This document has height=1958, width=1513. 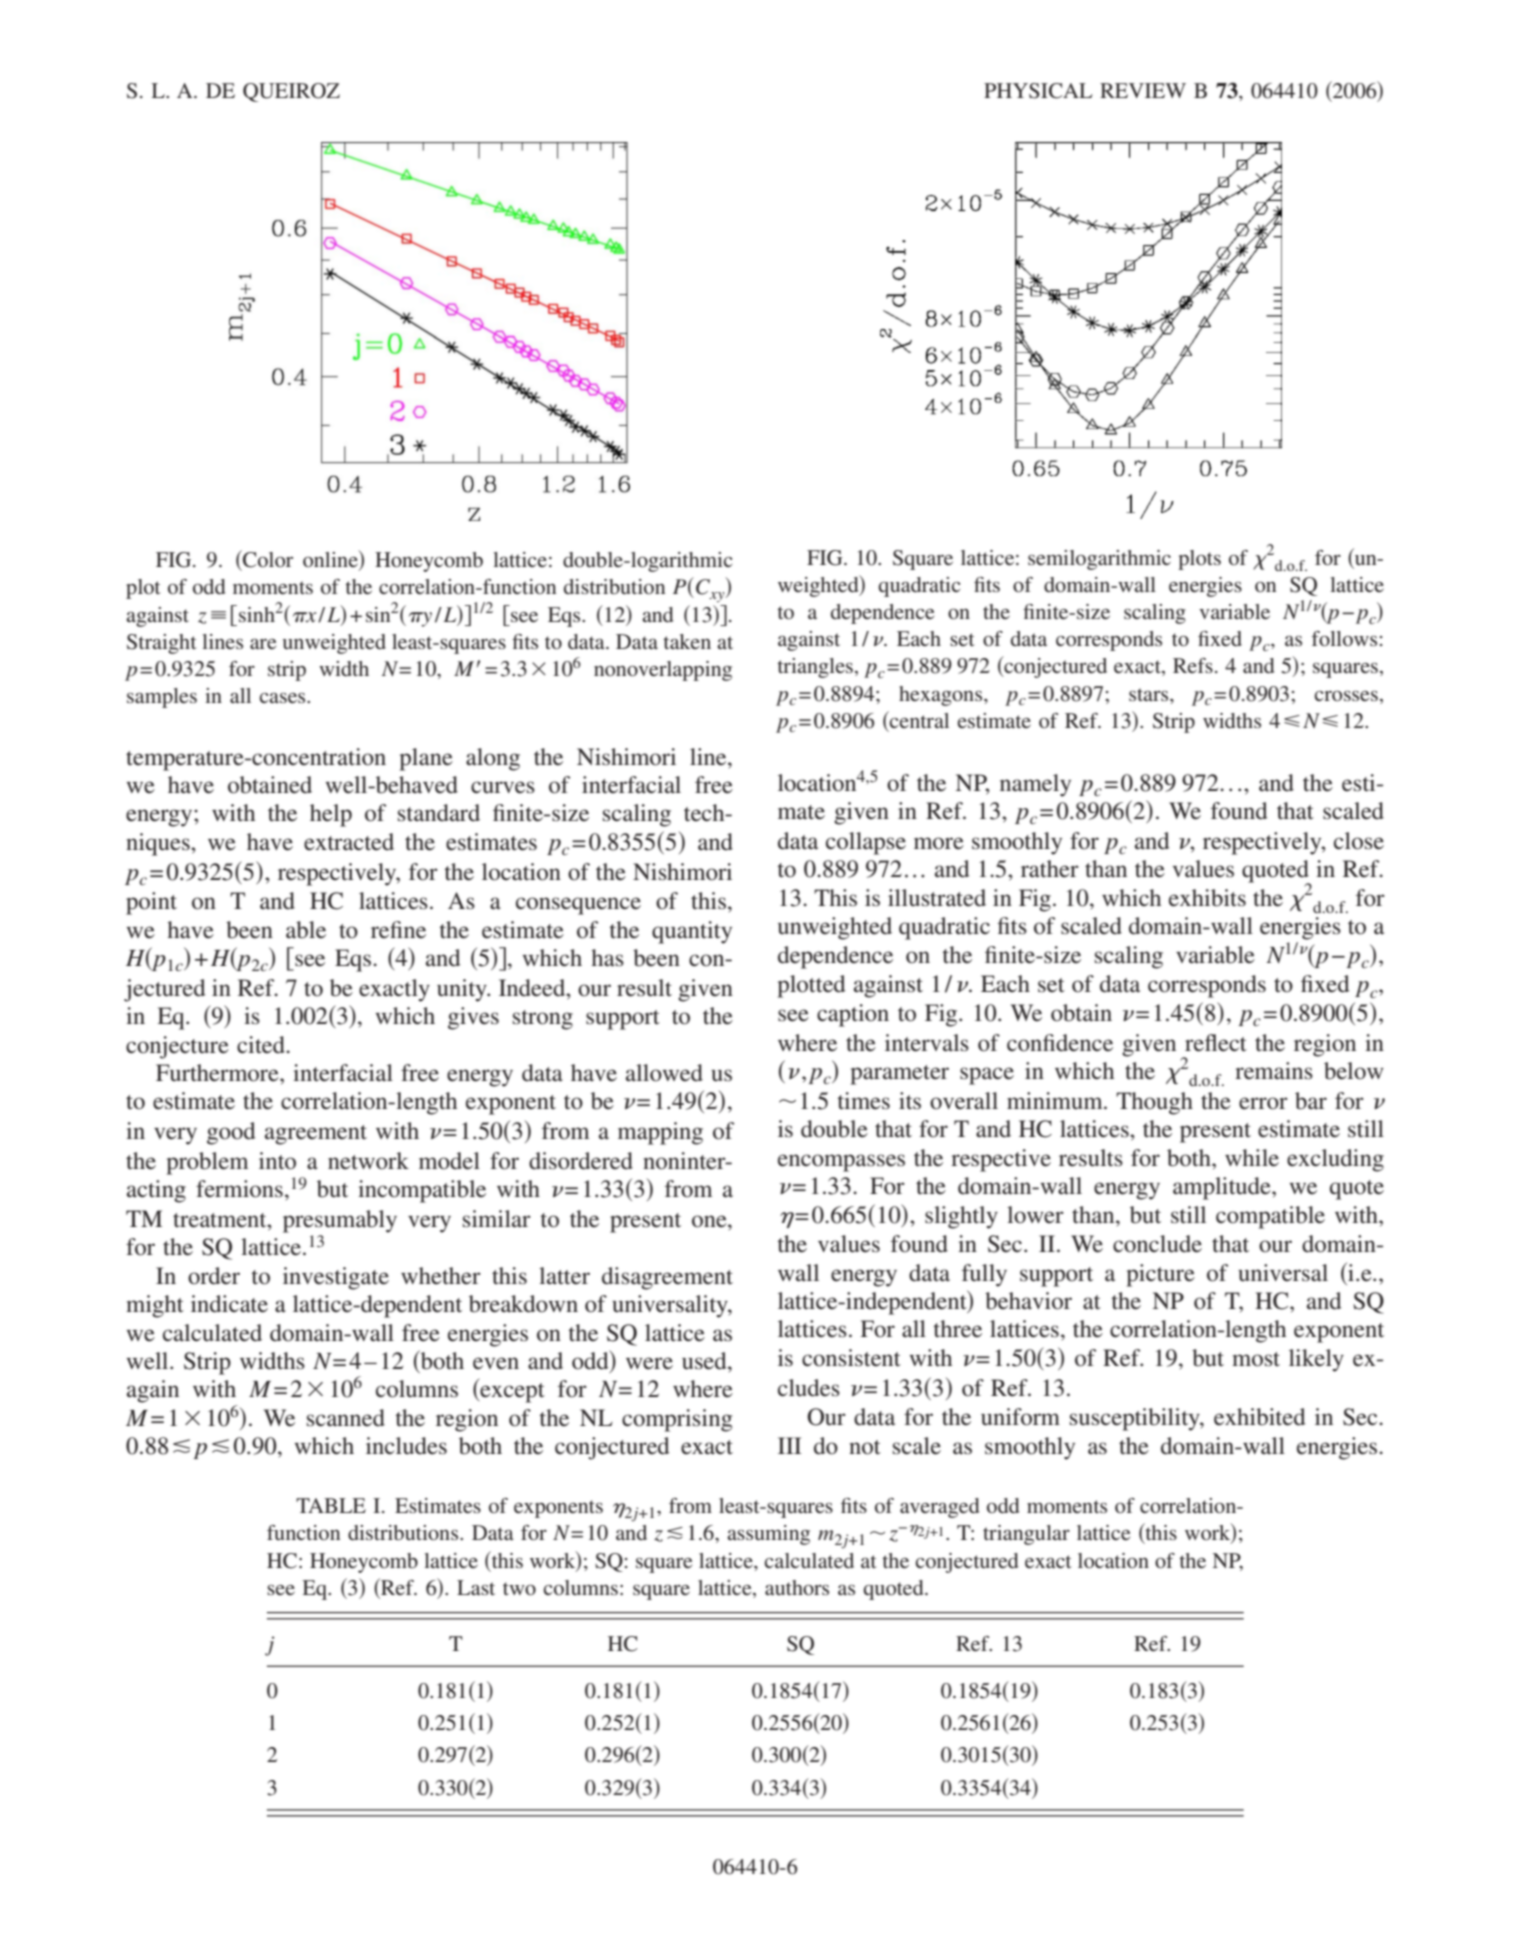 What do you see at coordinates (841, 1163) in the document?
I see `encompasses` at bounding box center [841, 1163].
